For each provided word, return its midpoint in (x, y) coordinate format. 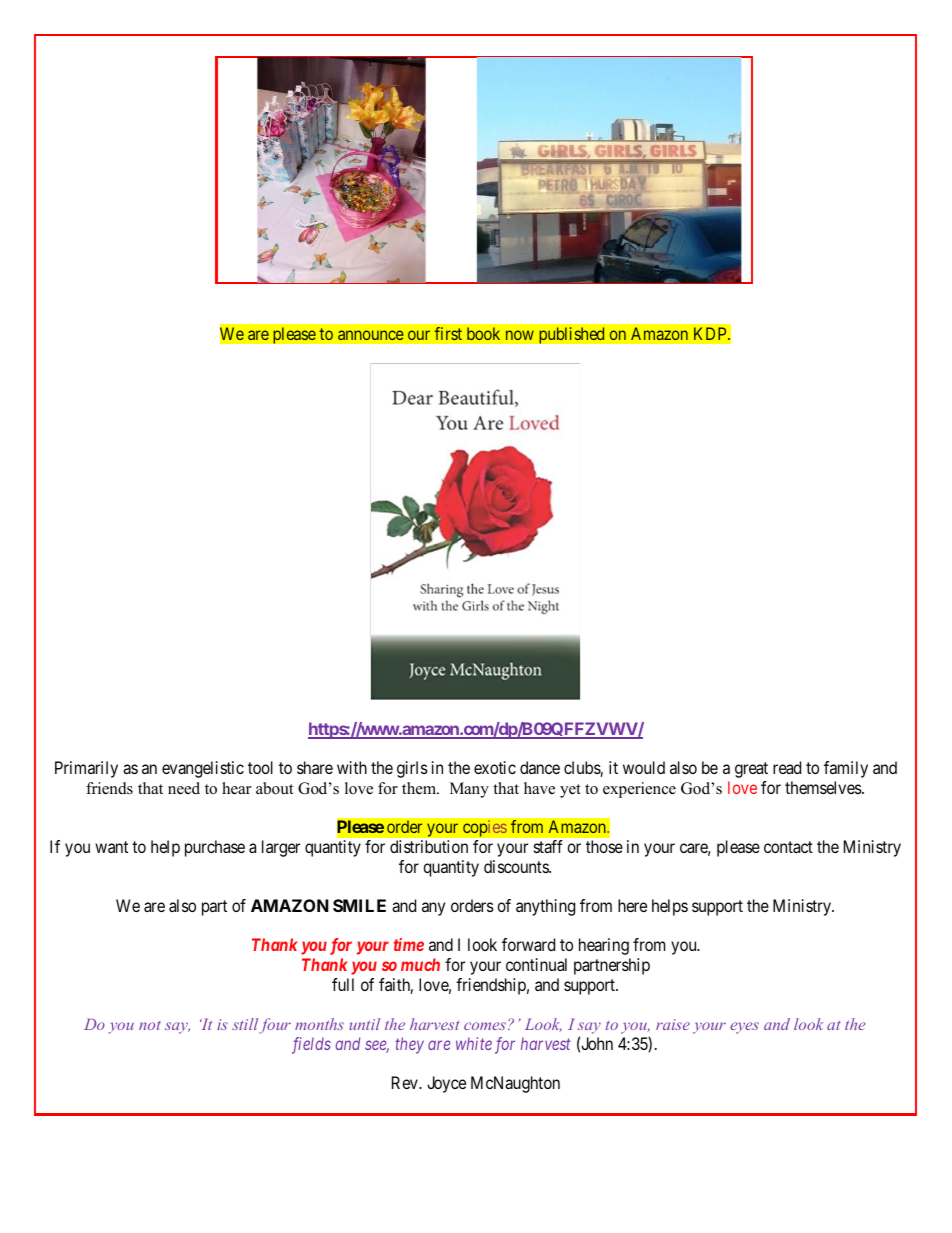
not (150, 1025)
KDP (711, 333)
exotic (495, 767)
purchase (215, 848)
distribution (429, 846)
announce (371, 335)
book (483, 333)
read (787, 767)
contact (788, 847)
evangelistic (203, 769)
